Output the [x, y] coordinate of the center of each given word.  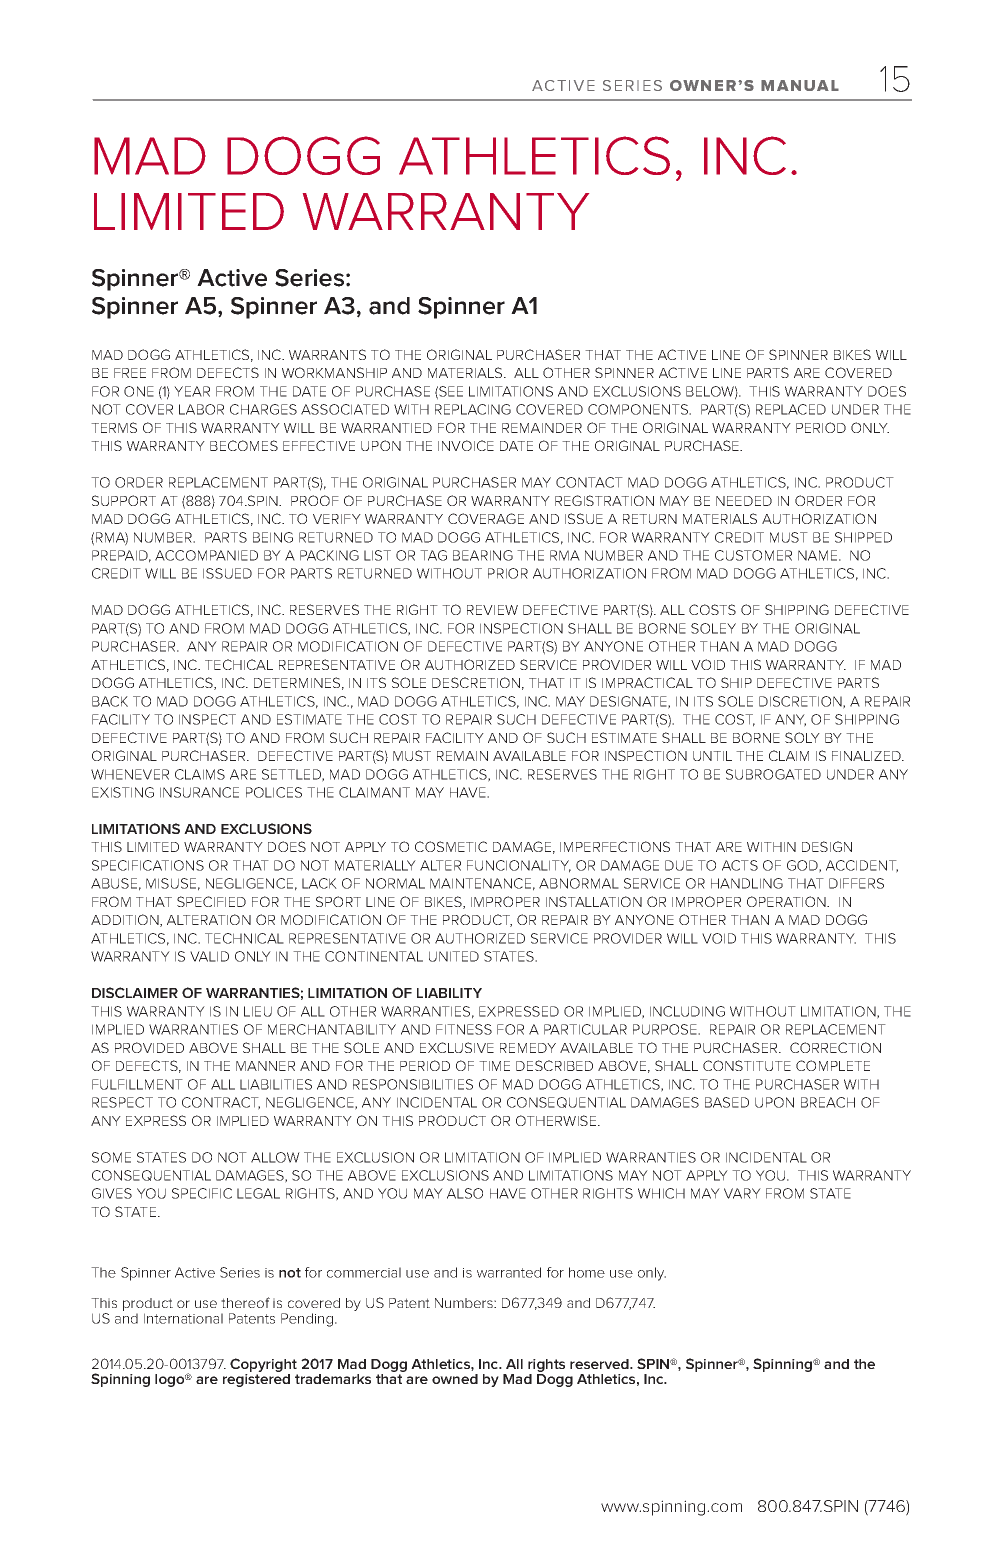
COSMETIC [451, 846]
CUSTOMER [753, 555]
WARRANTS [327, 354]
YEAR [192, 391]
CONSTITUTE [747, 1065]
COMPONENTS [639, 409]
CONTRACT [221, 1103]
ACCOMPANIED [206, 555]
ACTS [740, 865]
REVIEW [492, 610]
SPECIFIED [211, 901]
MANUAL [800, 85]
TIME [494, 1066]
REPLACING [473, 409]
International [183, 1318]
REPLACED [791, 409]
